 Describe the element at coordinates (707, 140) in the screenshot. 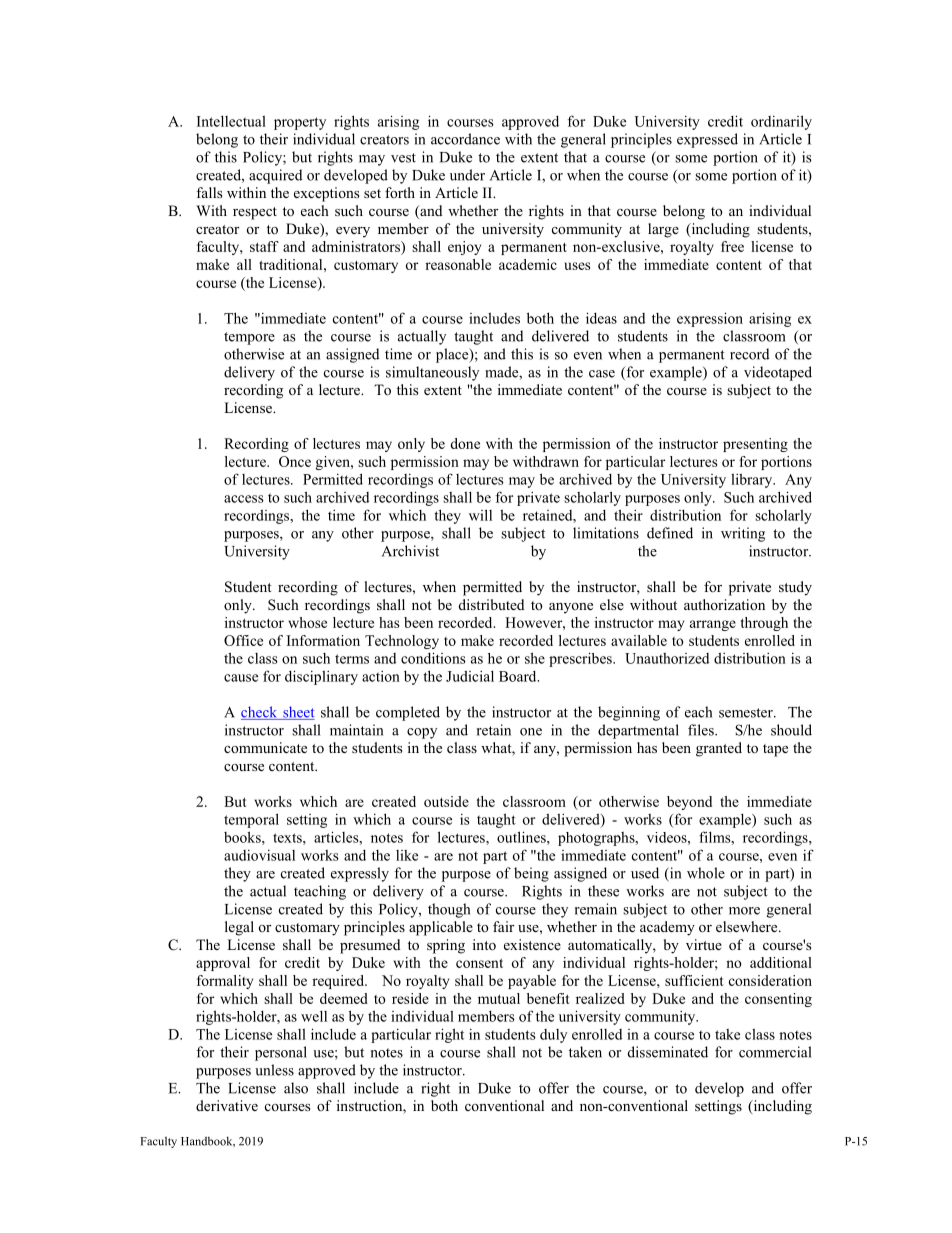

I see `expressed` at that location.
